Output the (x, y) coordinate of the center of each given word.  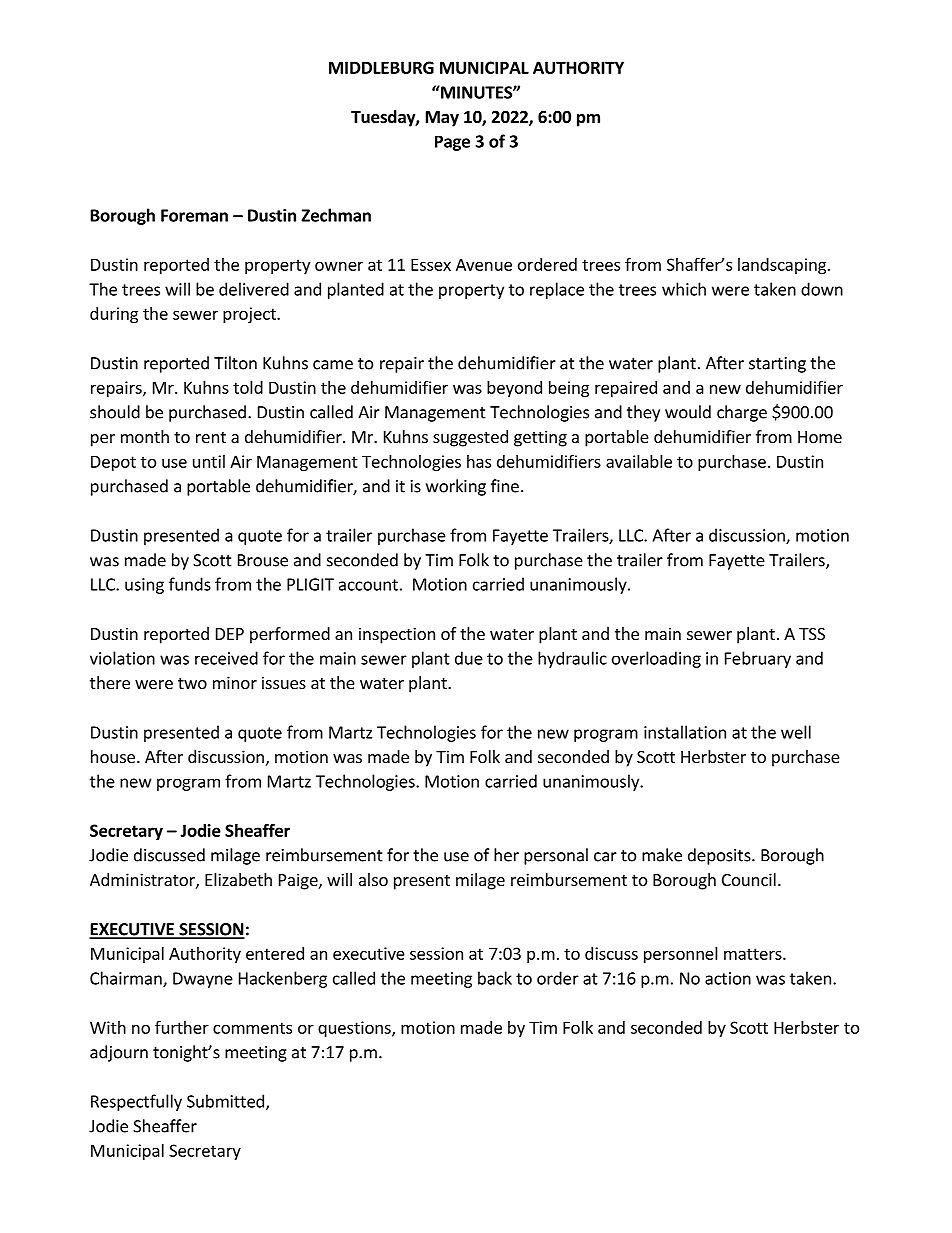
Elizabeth (238, 879)
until (209, 461)
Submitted (225, 1101)
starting (777, 365)
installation (685, 732)
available (639, 461)
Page (452, 143)
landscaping (783, 266)
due (469, 658)
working (456, 487)
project (250, 315)
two (192, 683)
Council (749, 879)
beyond (514, 389)
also (373, 879)
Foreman (194, 215)
